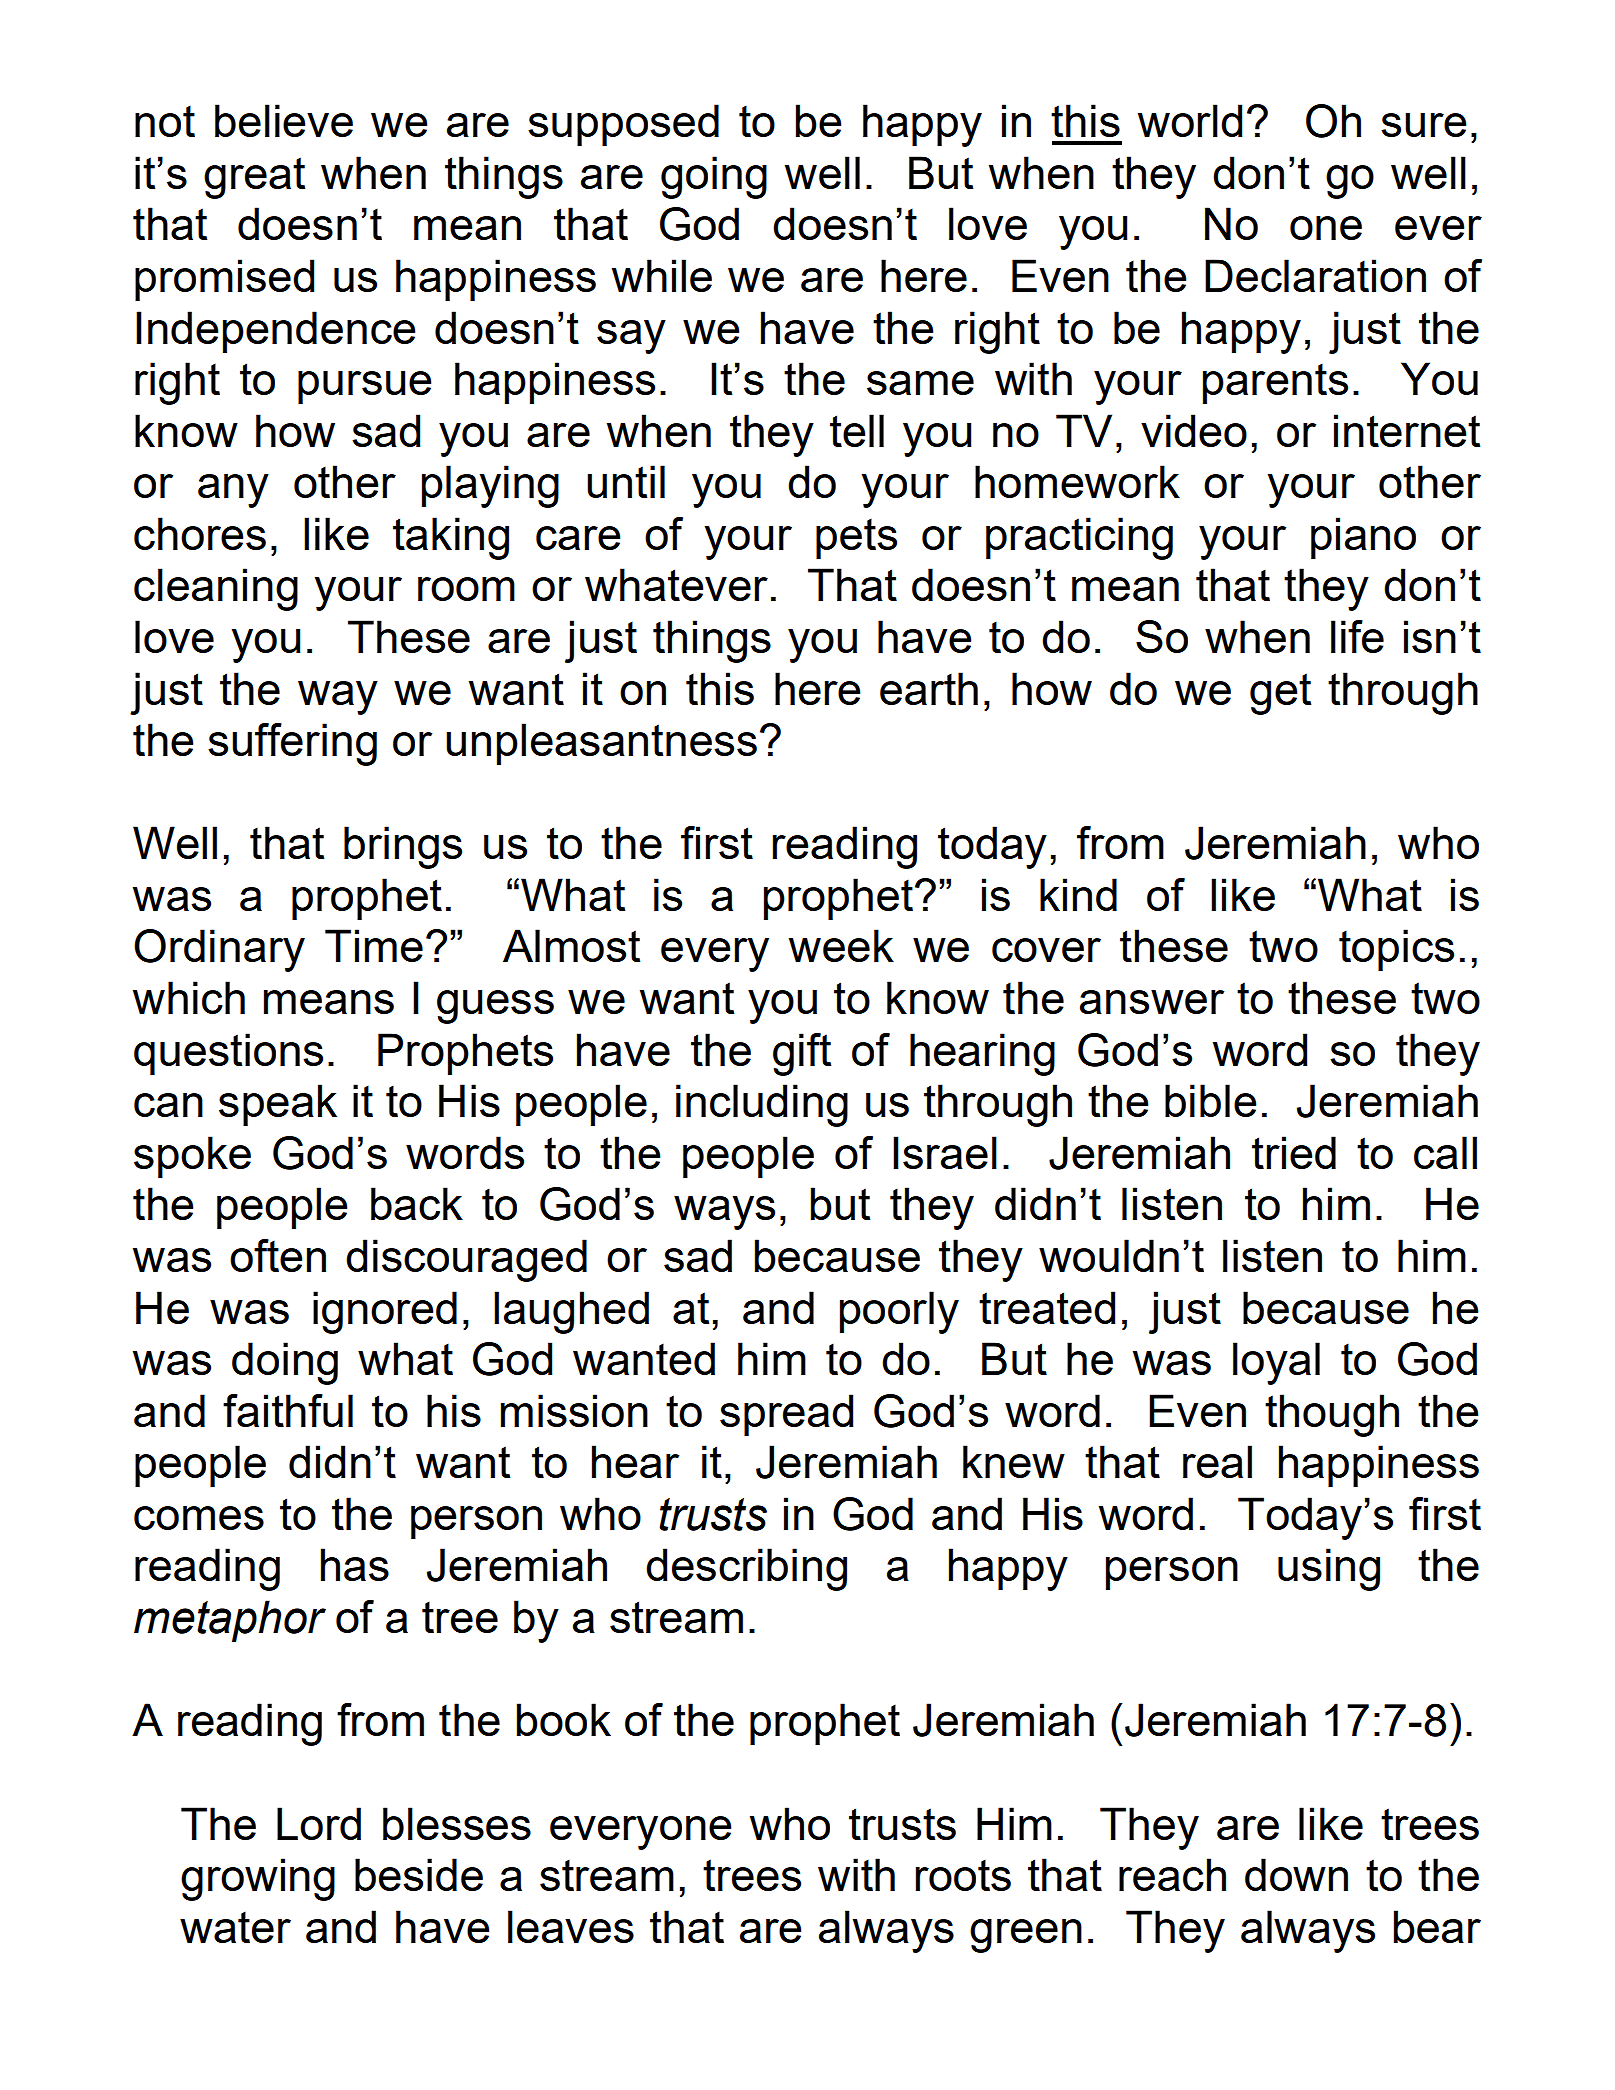 The image size is (1615, 2090). Describe the element at coordinates (1211, 1100) in the page. I see `bible` at that location.
